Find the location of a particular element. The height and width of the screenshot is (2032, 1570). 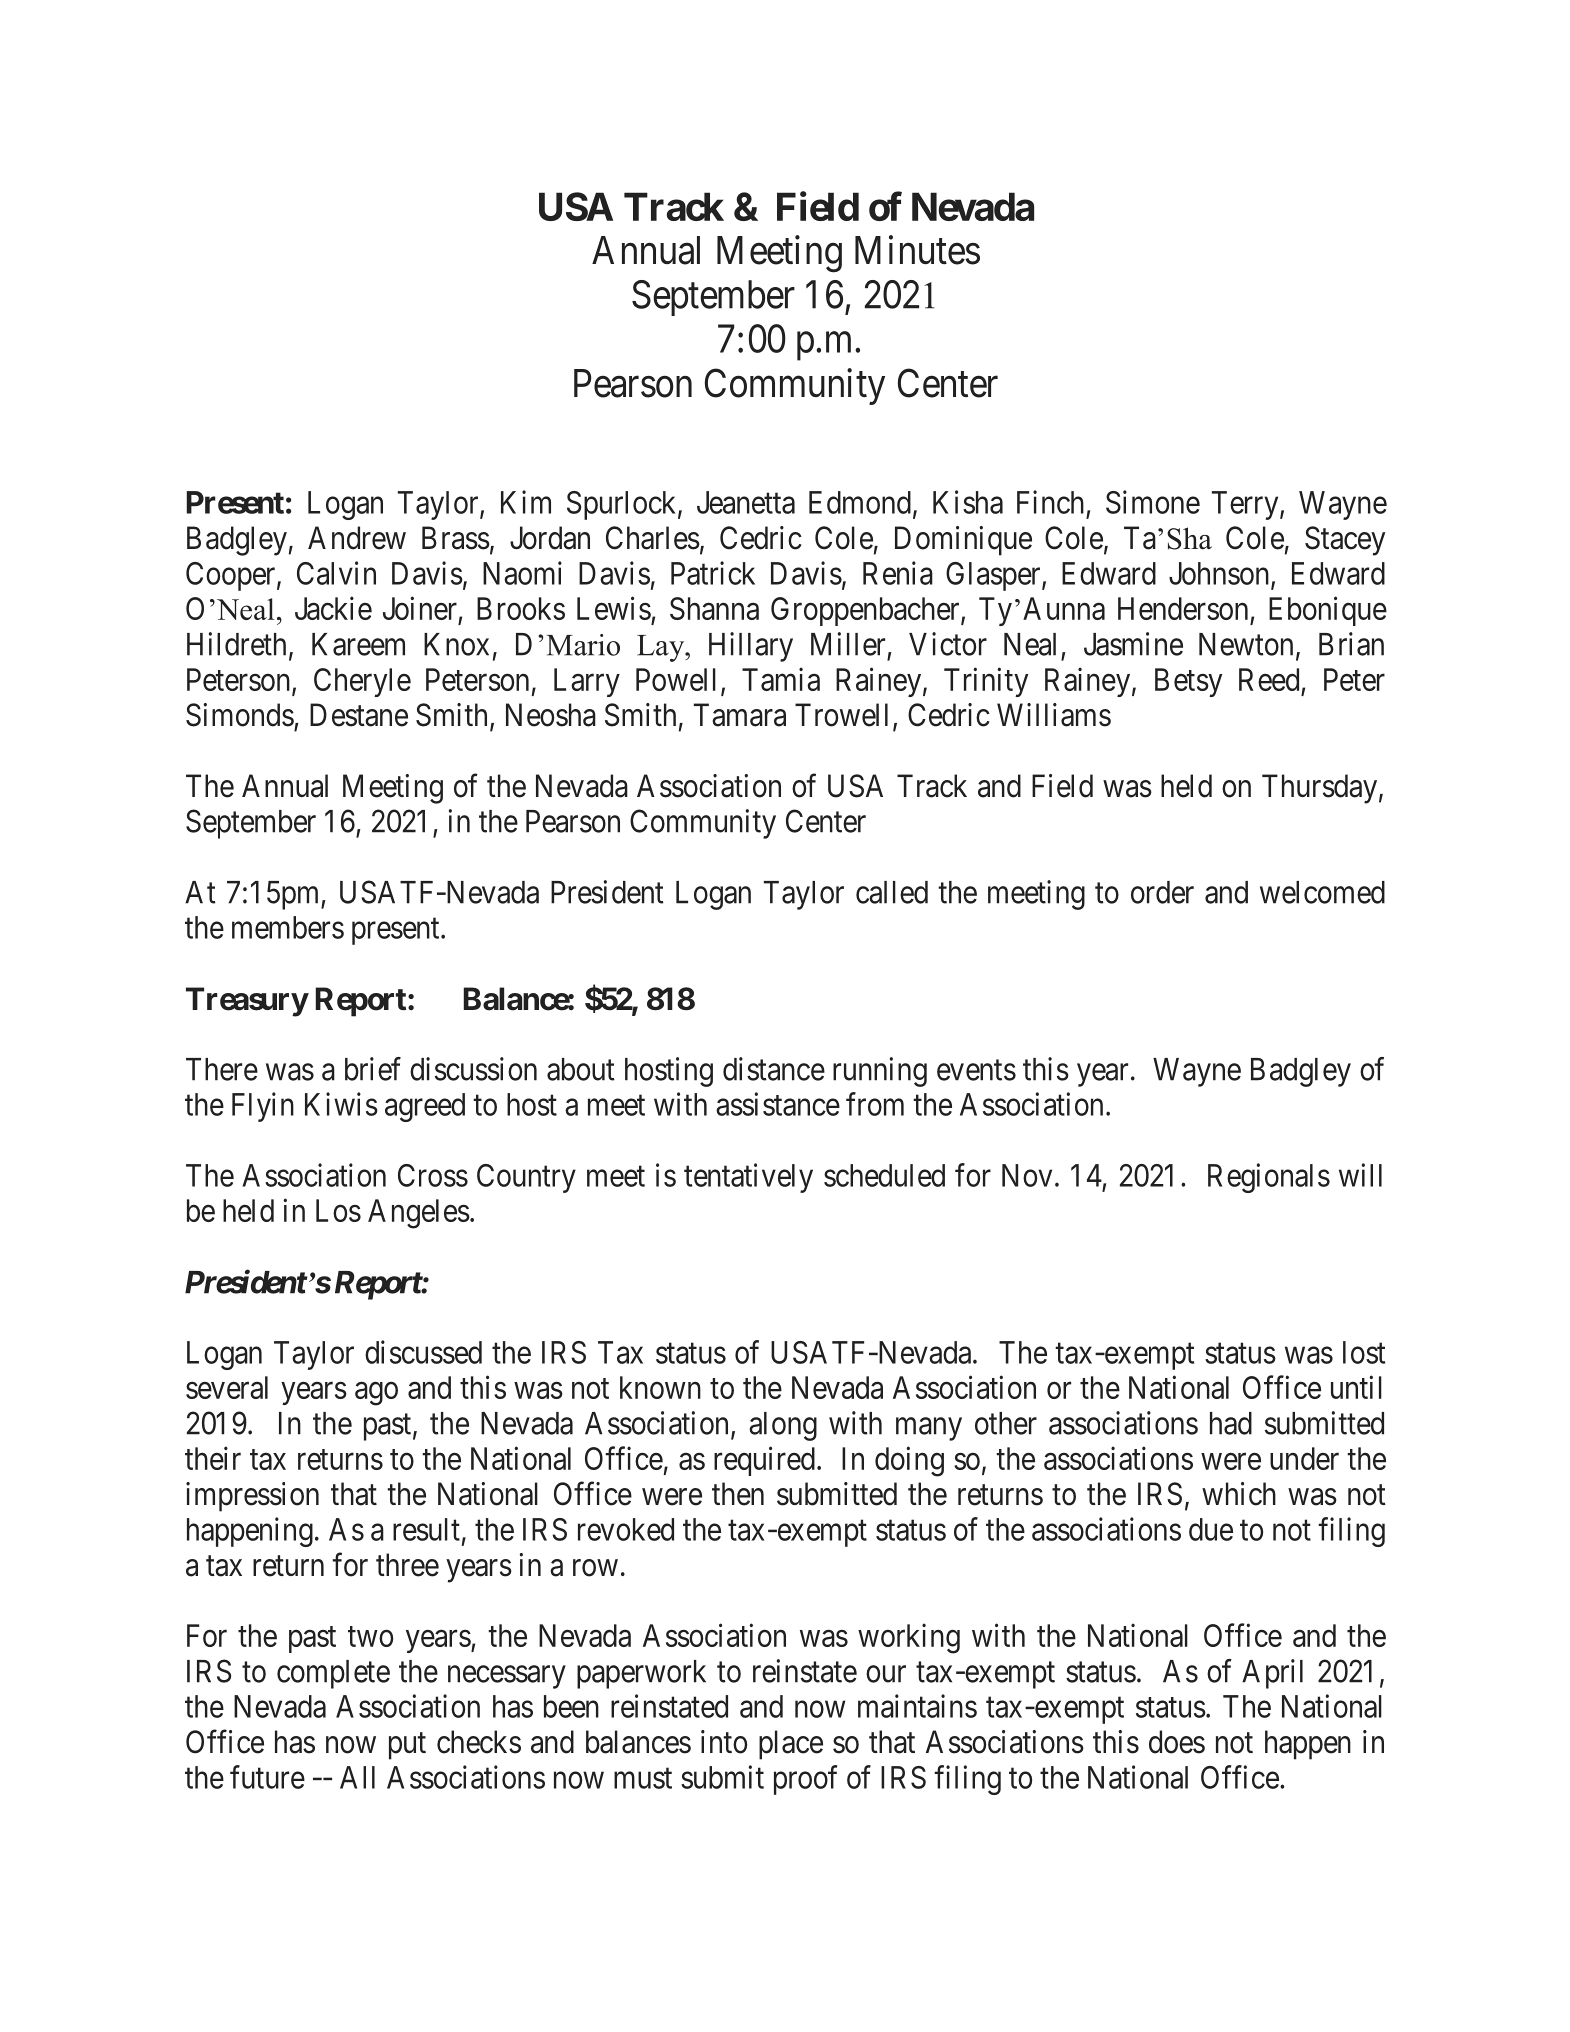

Kareem is located at coordinates (358, 644).
